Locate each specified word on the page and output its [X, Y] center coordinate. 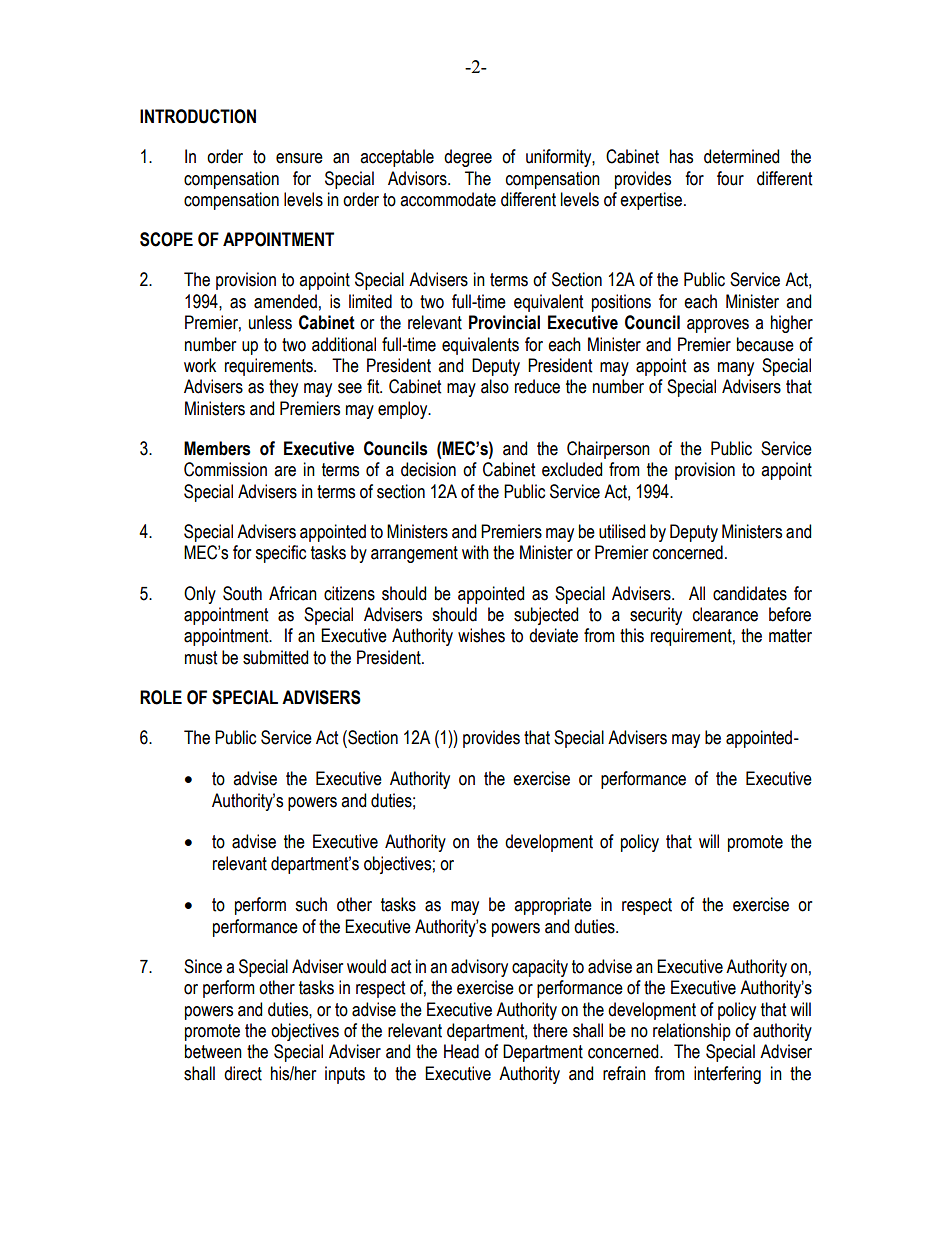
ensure [299, 158]
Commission [225, 469]
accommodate [448, 199]
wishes [481, 635]
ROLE [161, 697]
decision [428, 469]
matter [790, 636]
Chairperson [608, 450]
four [730, 178]
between [213, 1051]
